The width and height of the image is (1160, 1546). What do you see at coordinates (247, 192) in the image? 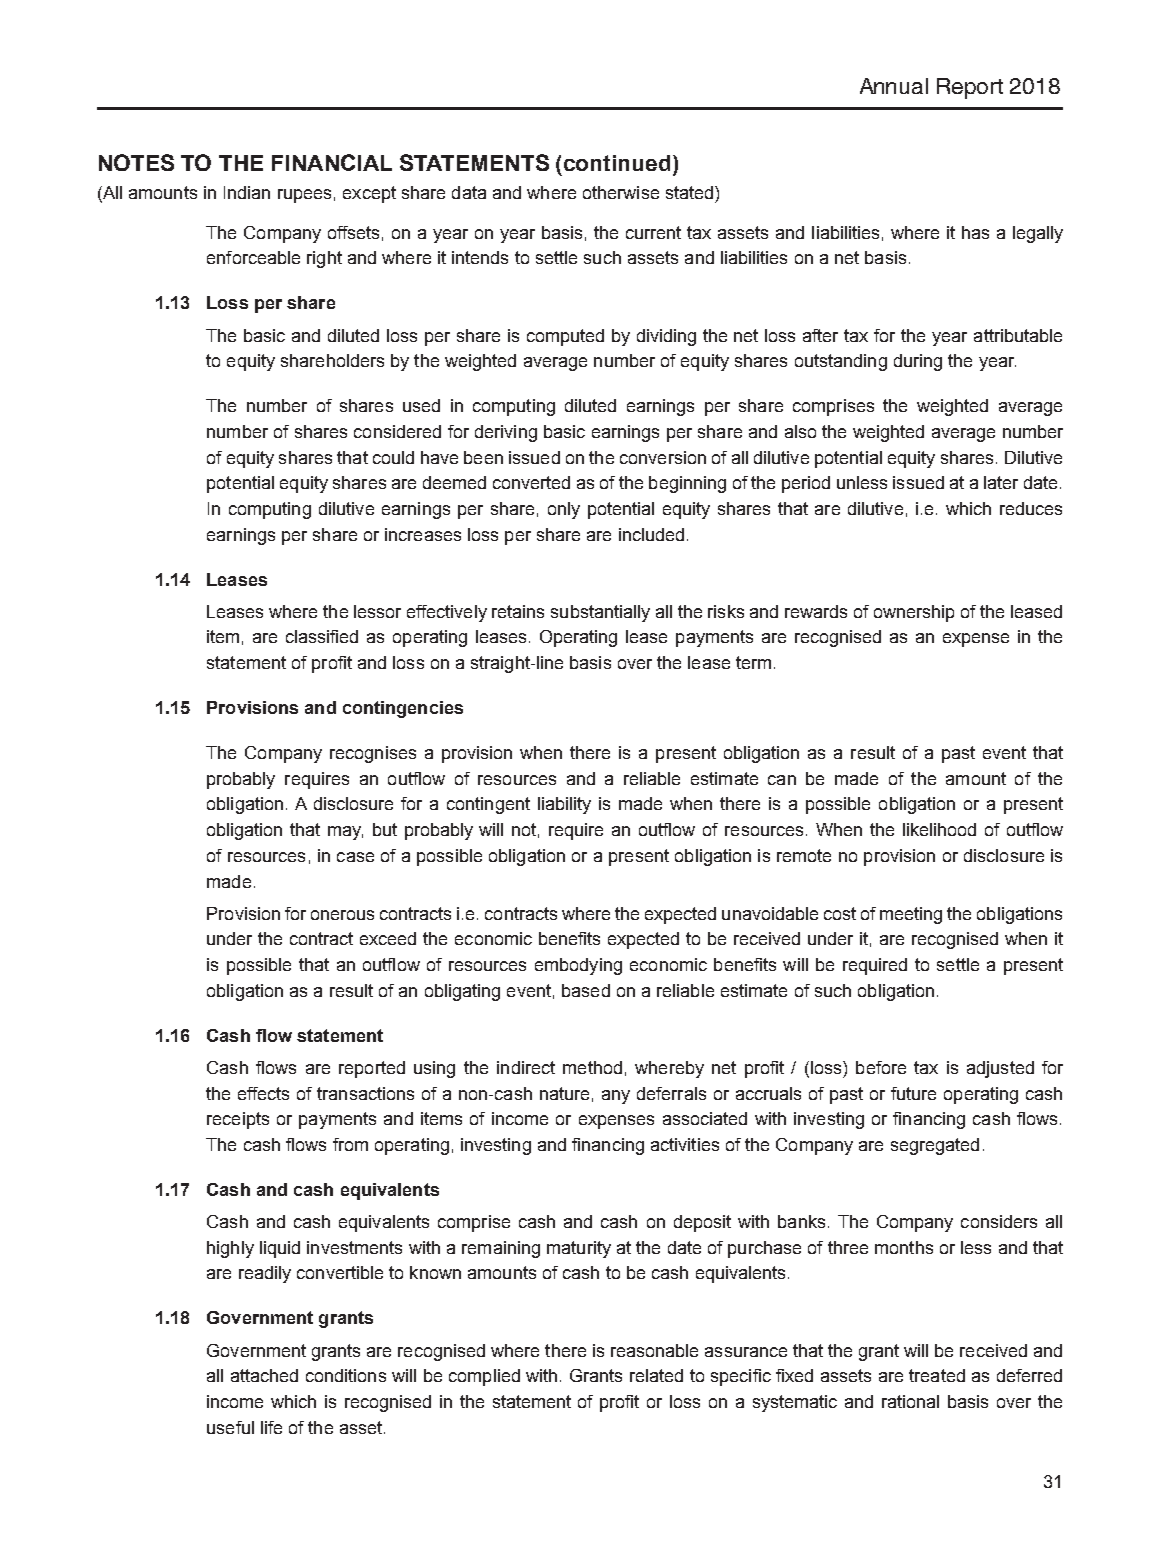
I see `Indian` at bounding box center [247, 192].
